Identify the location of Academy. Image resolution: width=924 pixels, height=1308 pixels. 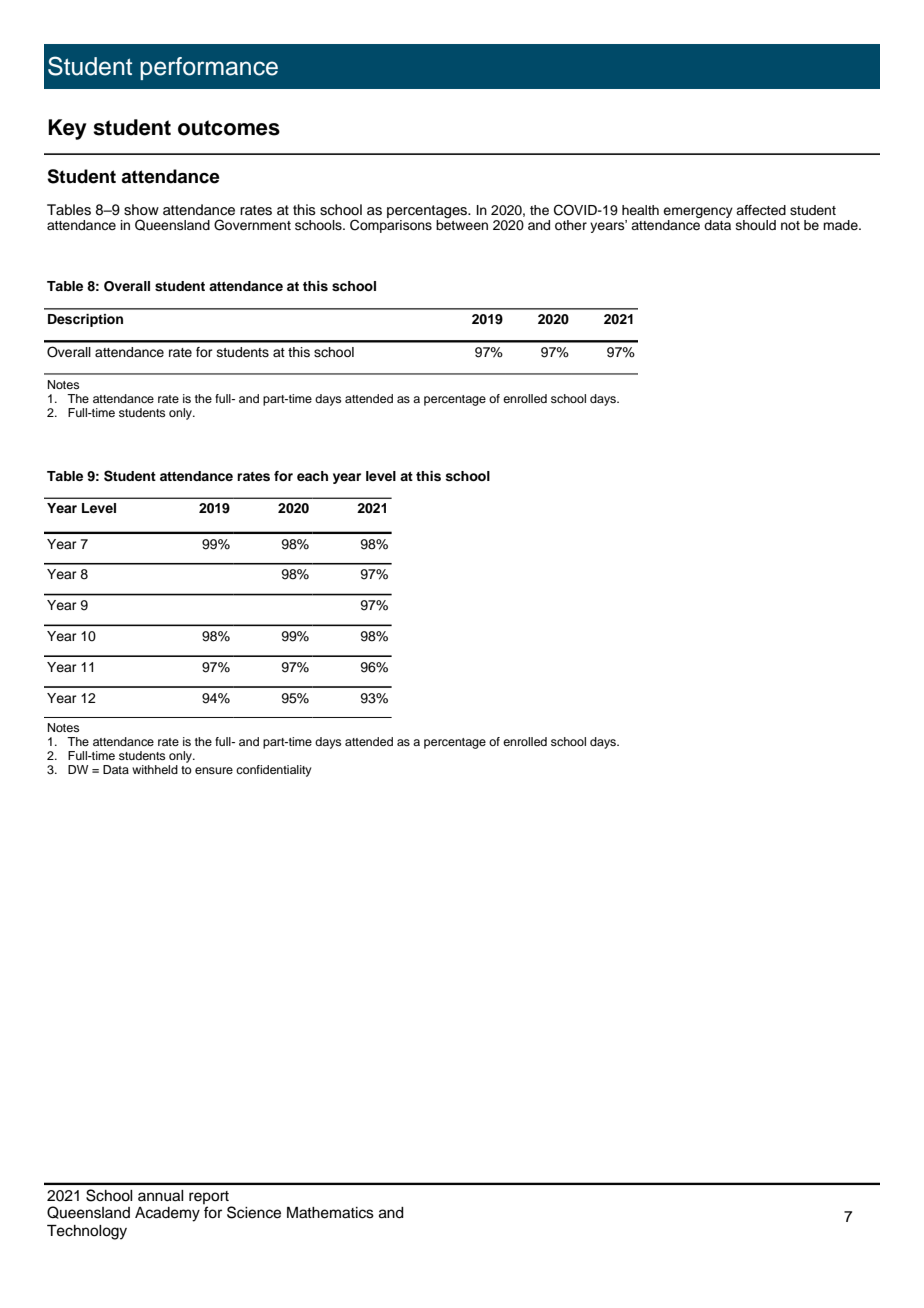
(167, 1214).
